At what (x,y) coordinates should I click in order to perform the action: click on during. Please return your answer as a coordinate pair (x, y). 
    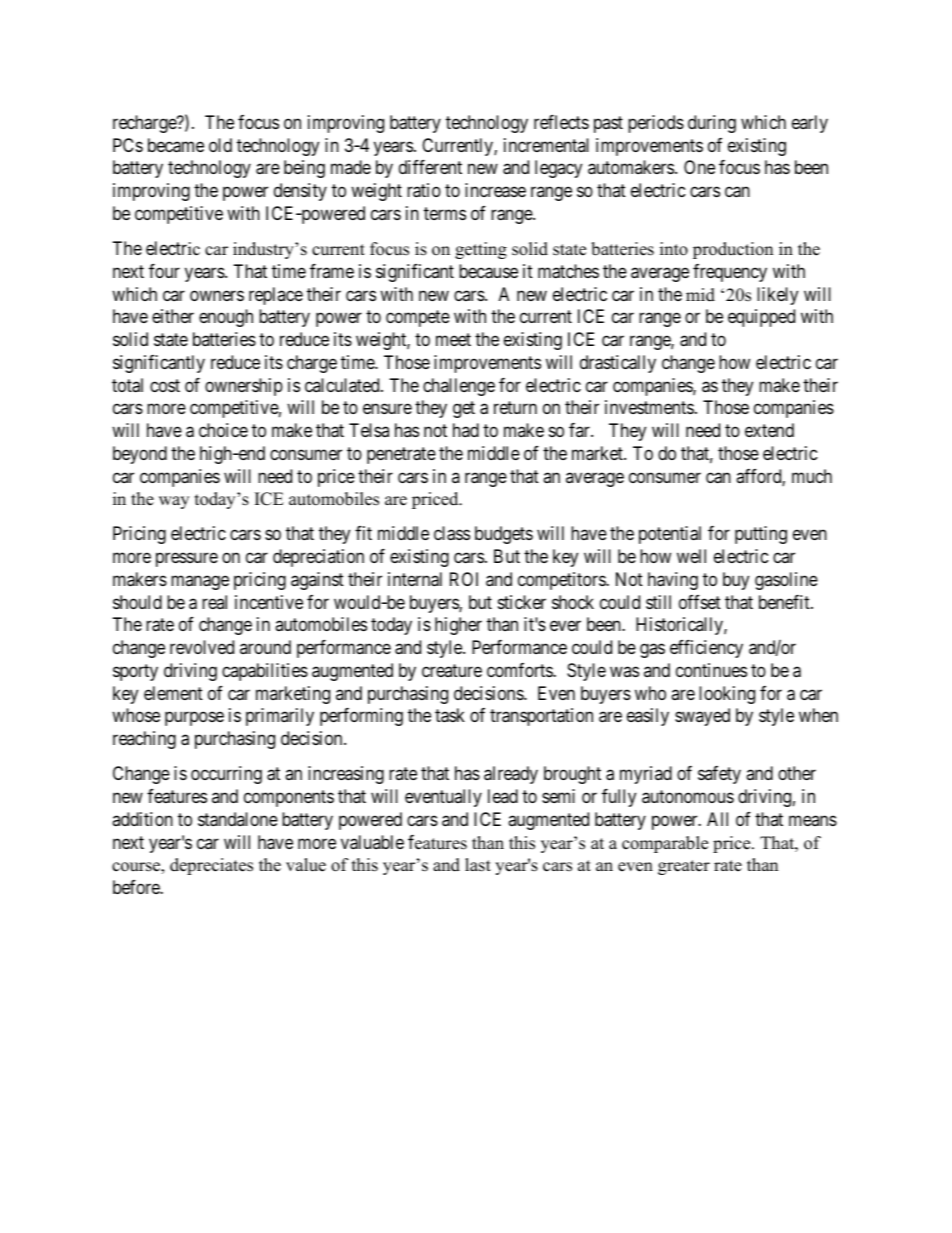
    Looking at the image, I should click on (712, 124).
